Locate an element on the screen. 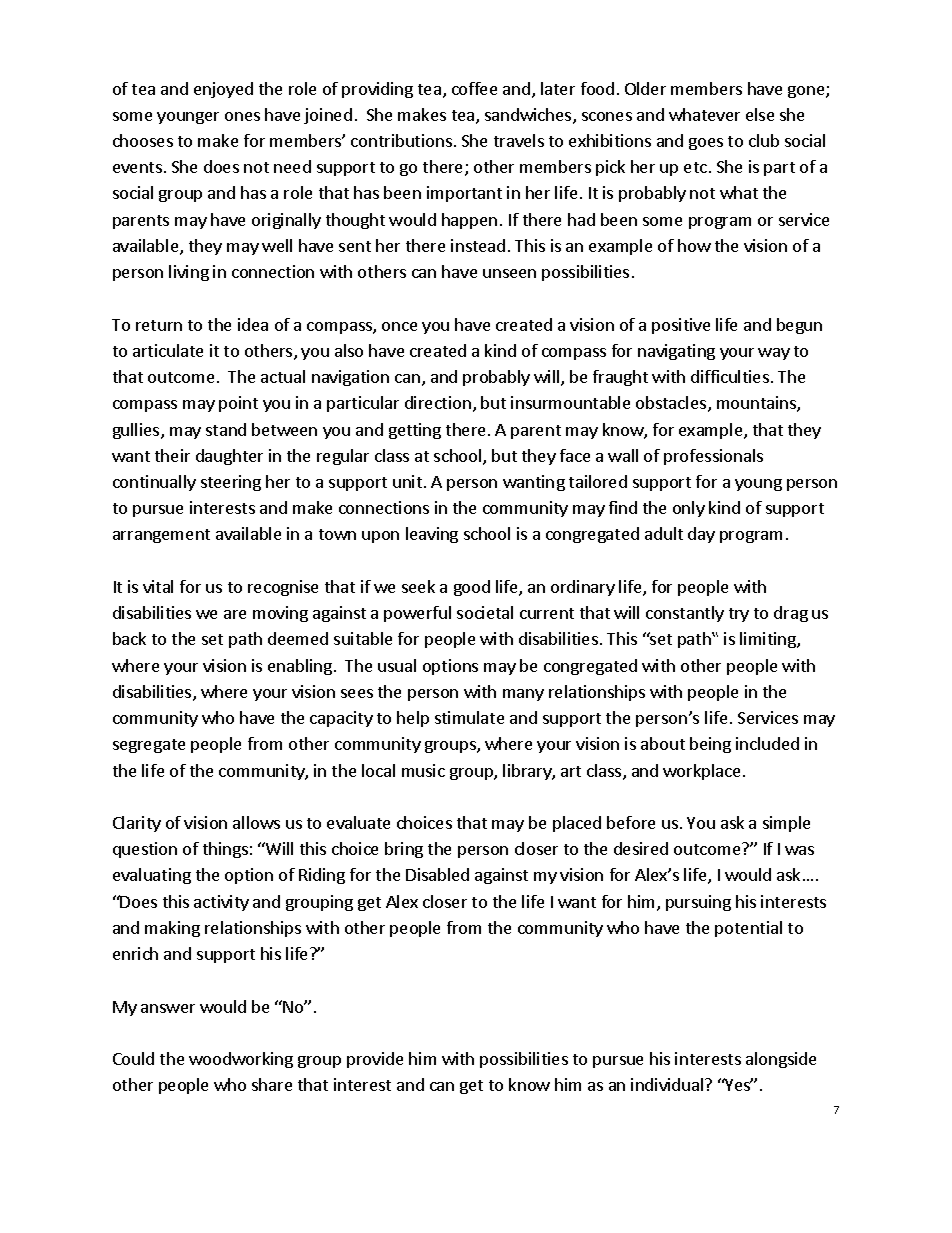  enjoyed is located at coordinates (223, 90).
